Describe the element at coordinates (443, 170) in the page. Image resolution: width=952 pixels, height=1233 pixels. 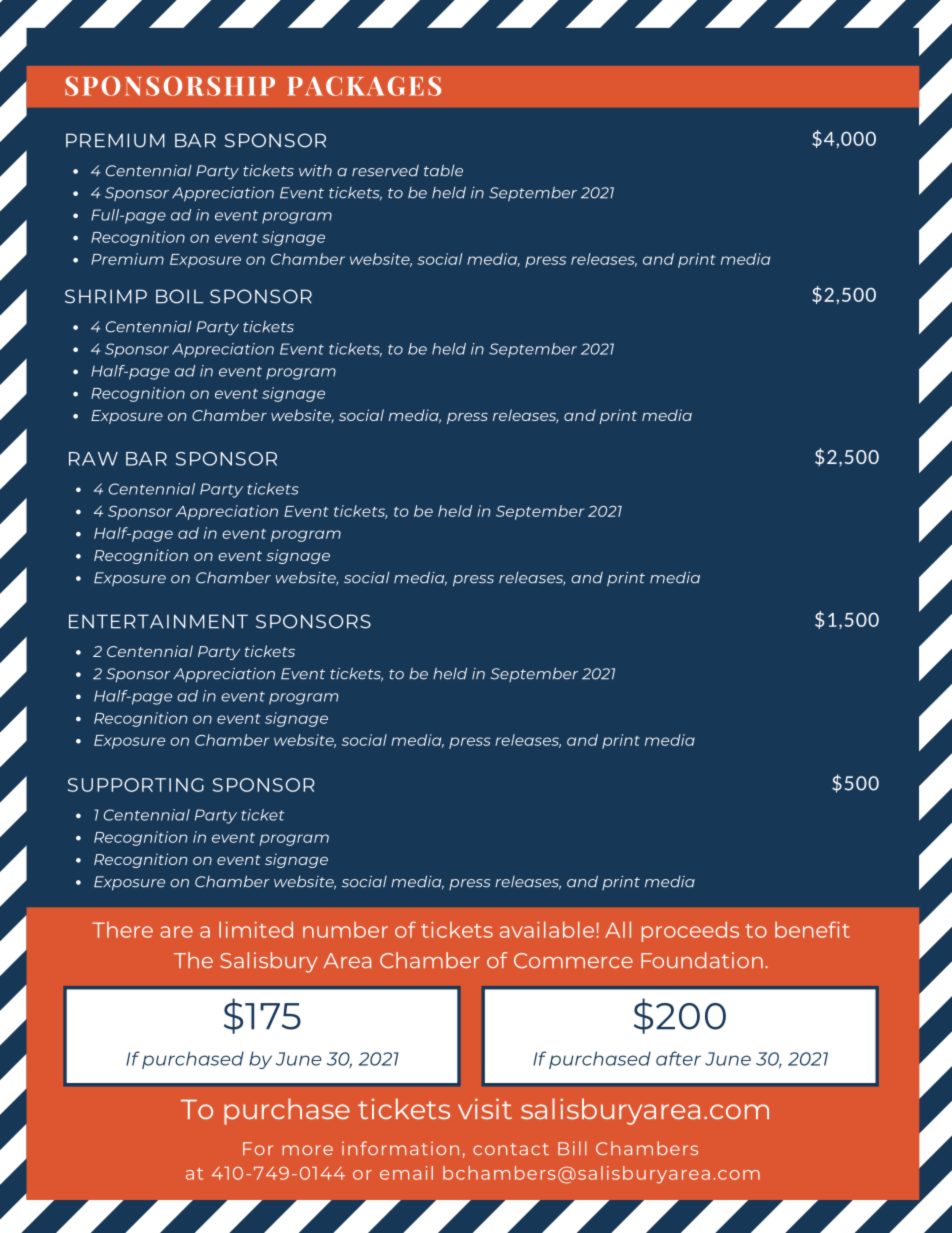
I see `table` at that location.
